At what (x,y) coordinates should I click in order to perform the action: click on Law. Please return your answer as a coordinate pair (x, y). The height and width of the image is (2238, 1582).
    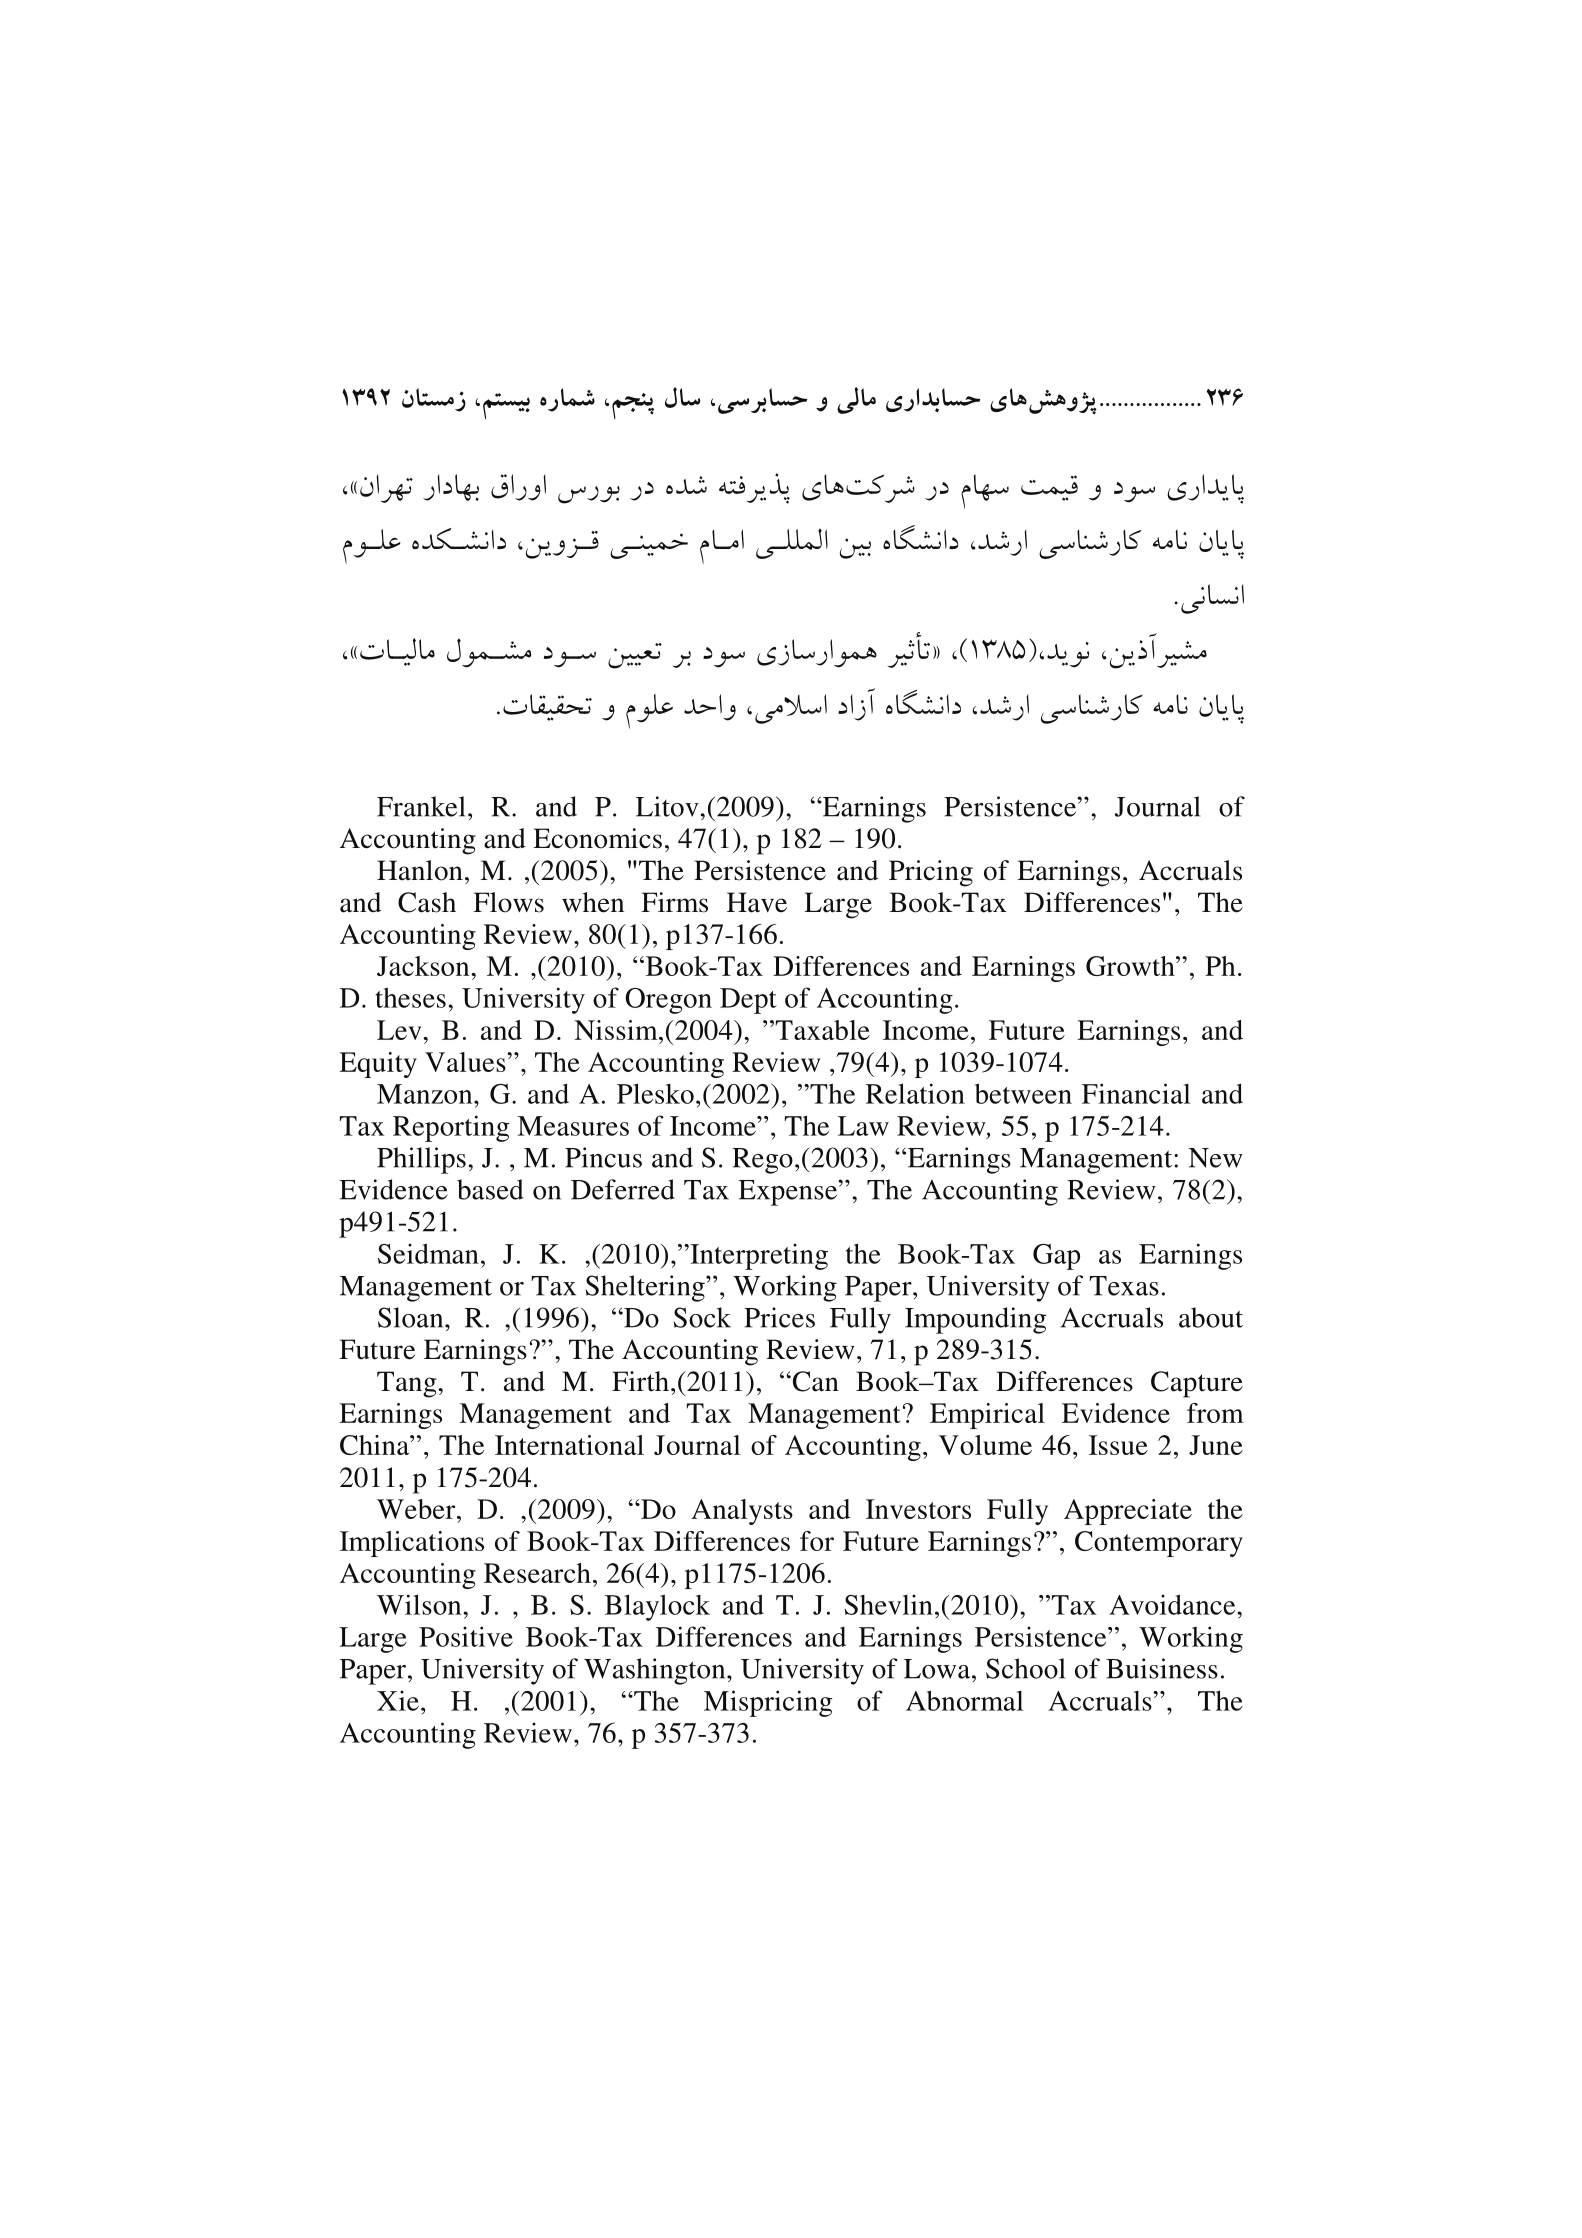
    Looking at the image, I should click on (863, 1126).
